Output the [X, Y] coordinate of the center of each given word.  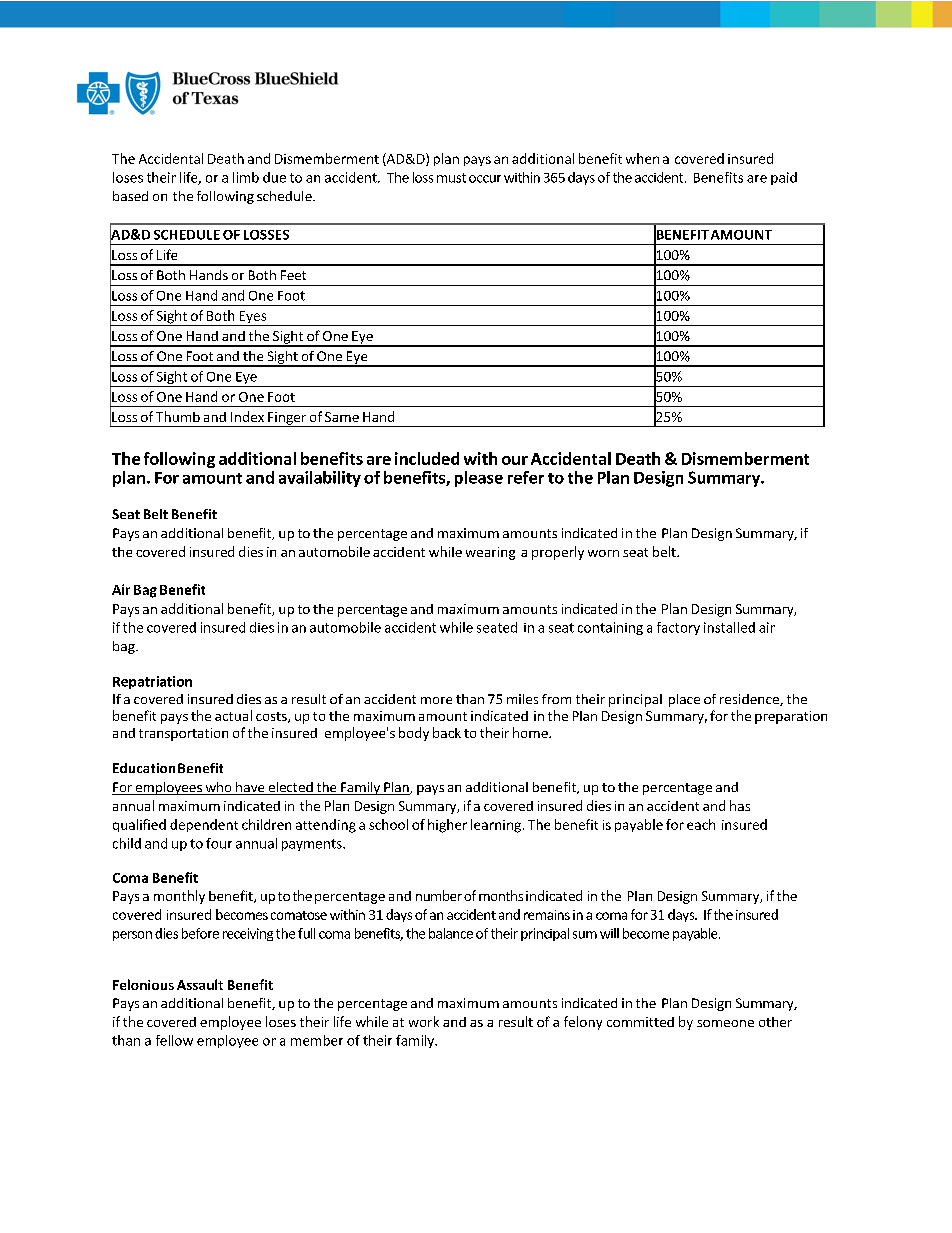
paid [784, 178]
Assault [200, 984]
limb [246, 177]
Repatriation [152, 682]
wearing [490, 553]
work [424, 1021]
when [642, 158]
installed [729, 627]
